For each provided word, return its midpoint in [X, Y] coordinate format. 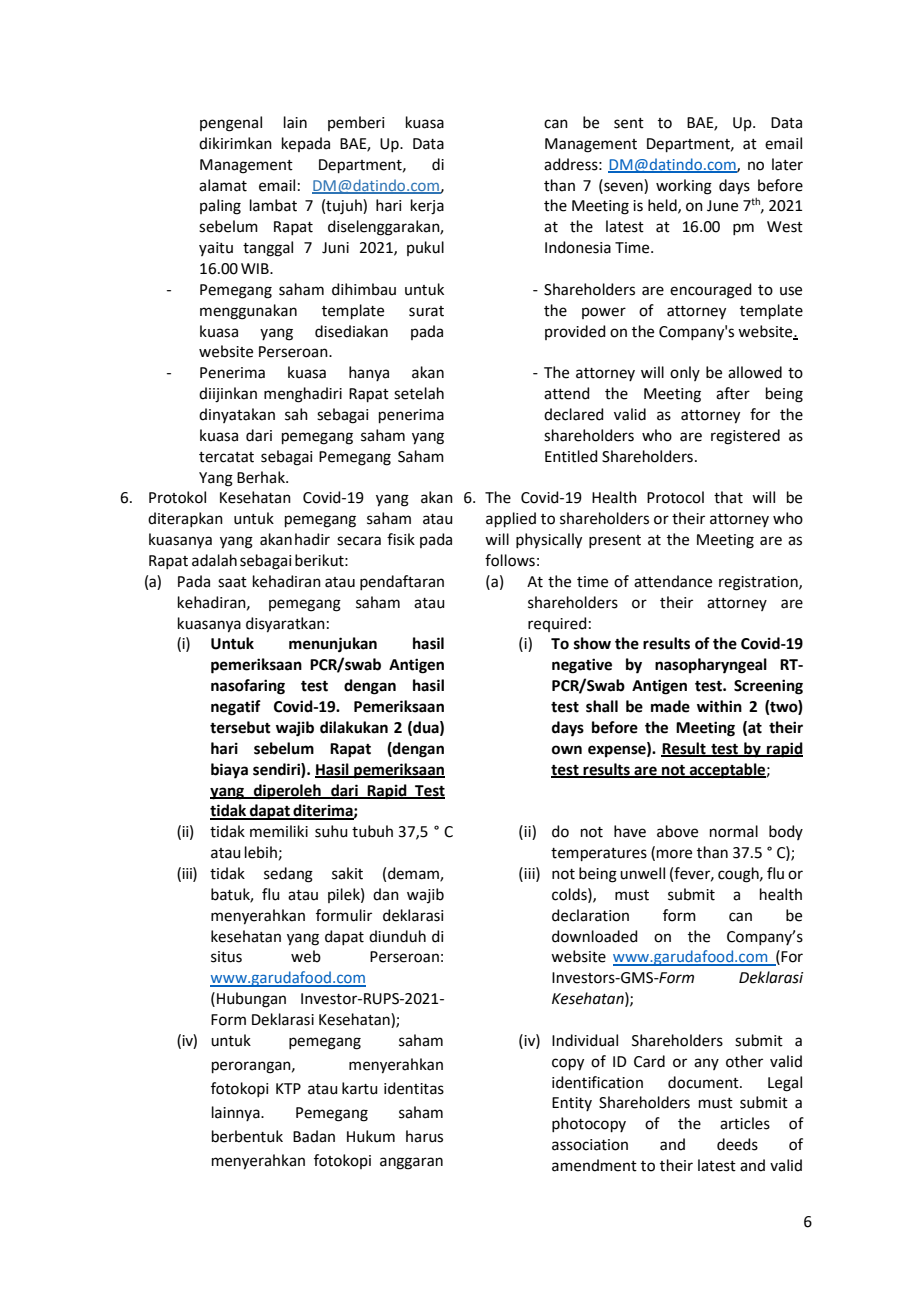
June [722, 206]
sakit [347, 873]
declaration [590, 915]
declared [574, 414]
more [674, 854]
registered [745, 437]
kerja [427, 207]
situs [226, 957]
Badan [314, 1136]
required [557, 624]
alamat [223, 185]
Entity [572, 1104]
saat [232, 582]
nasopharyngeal [711, 666]
